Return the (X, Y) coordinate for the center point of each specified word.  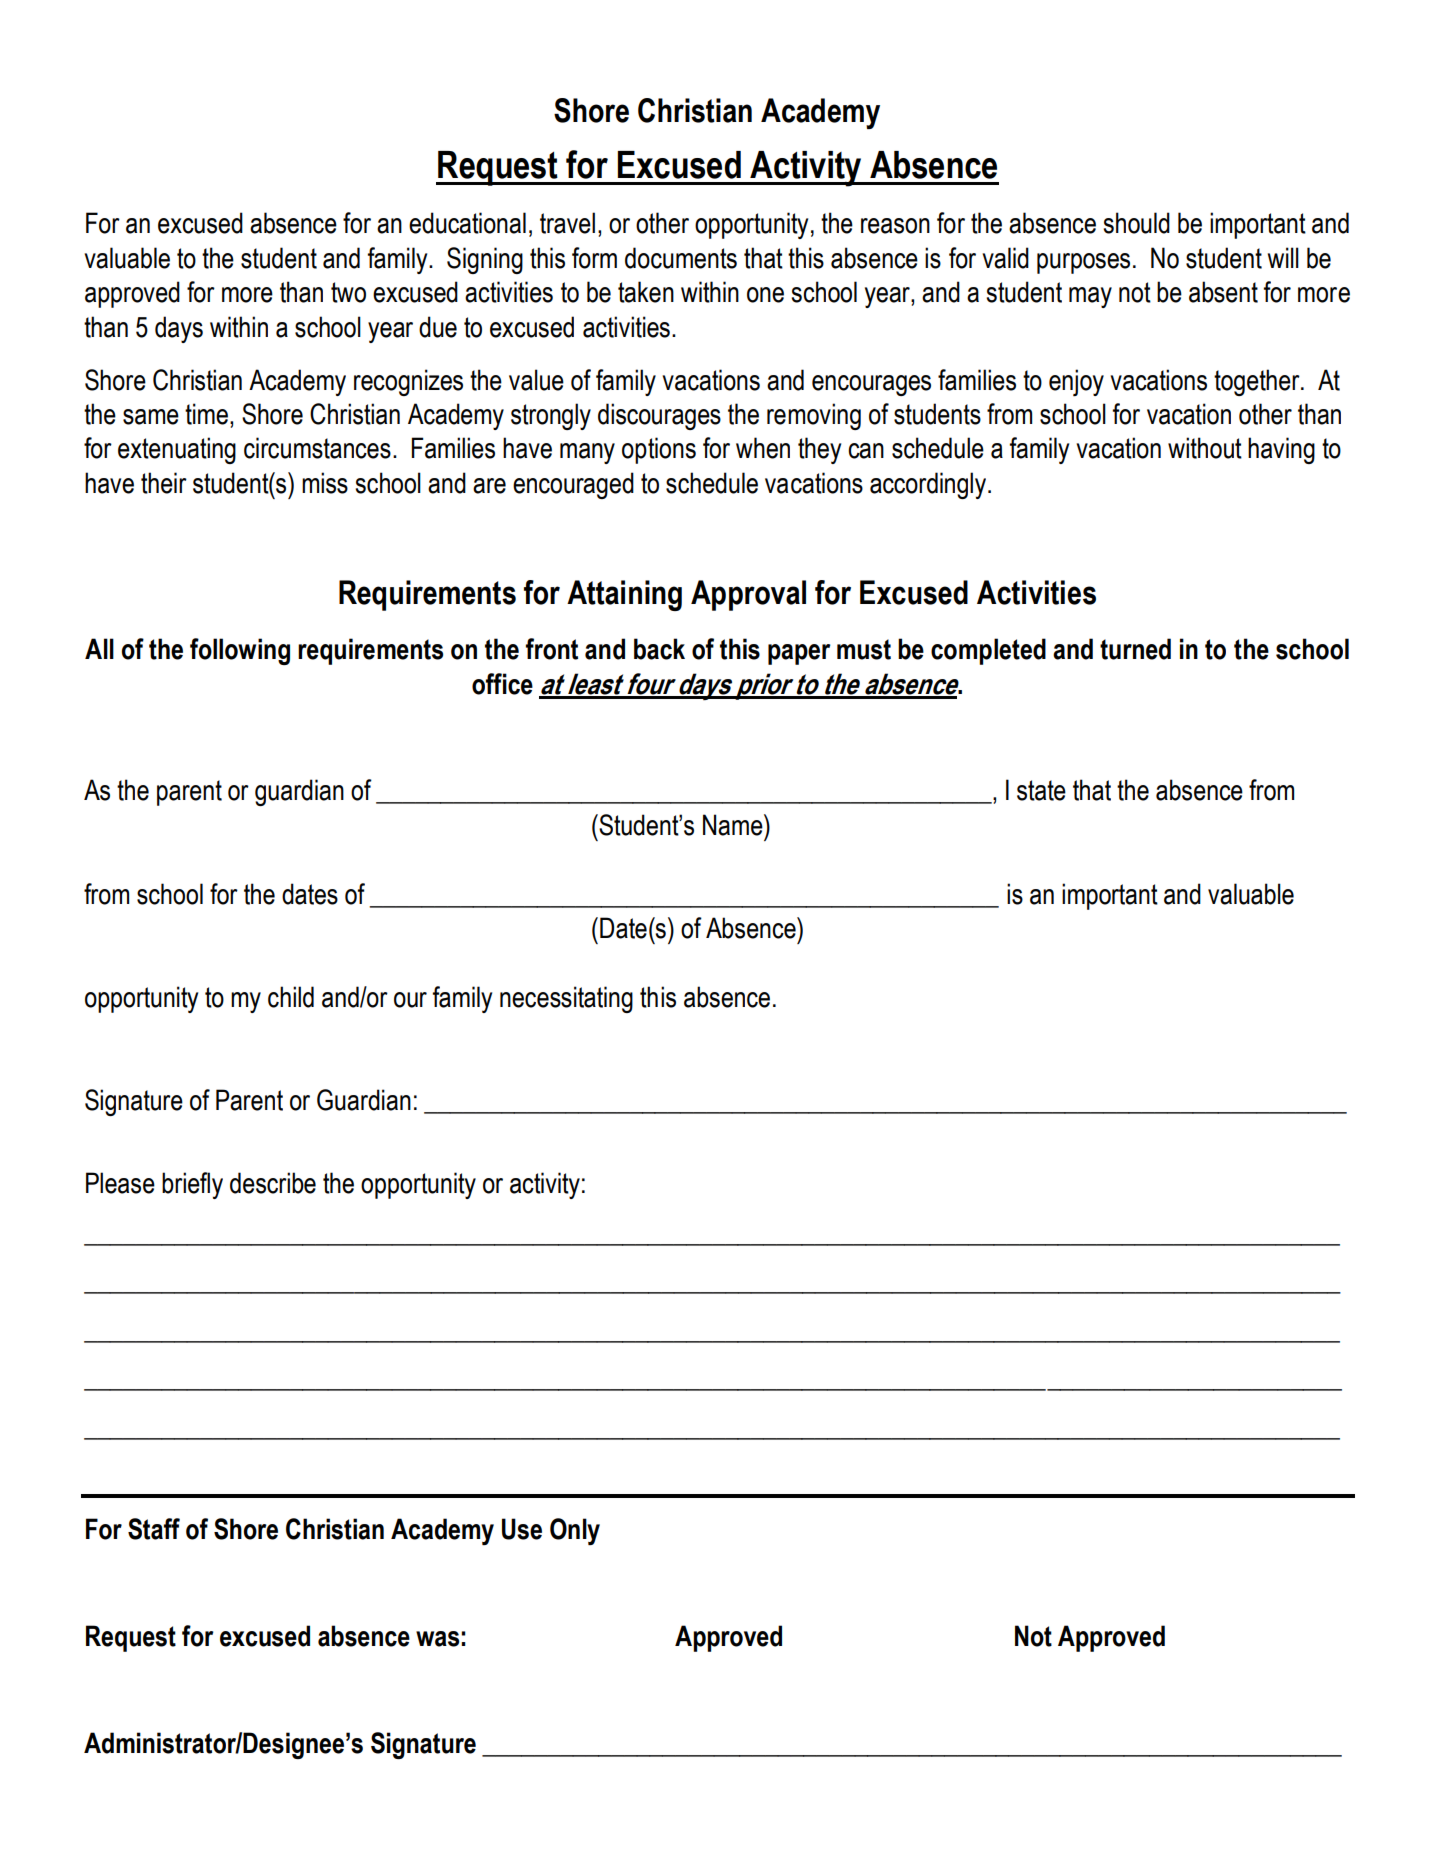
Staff (154, 1529)
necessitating (566, 999)
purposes (1083, 263)
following (240, 651)
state (1041, 790)
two (348, 292)
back (659, 649)
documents (681, 258)
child (291, 997)
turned (1135, 649)
